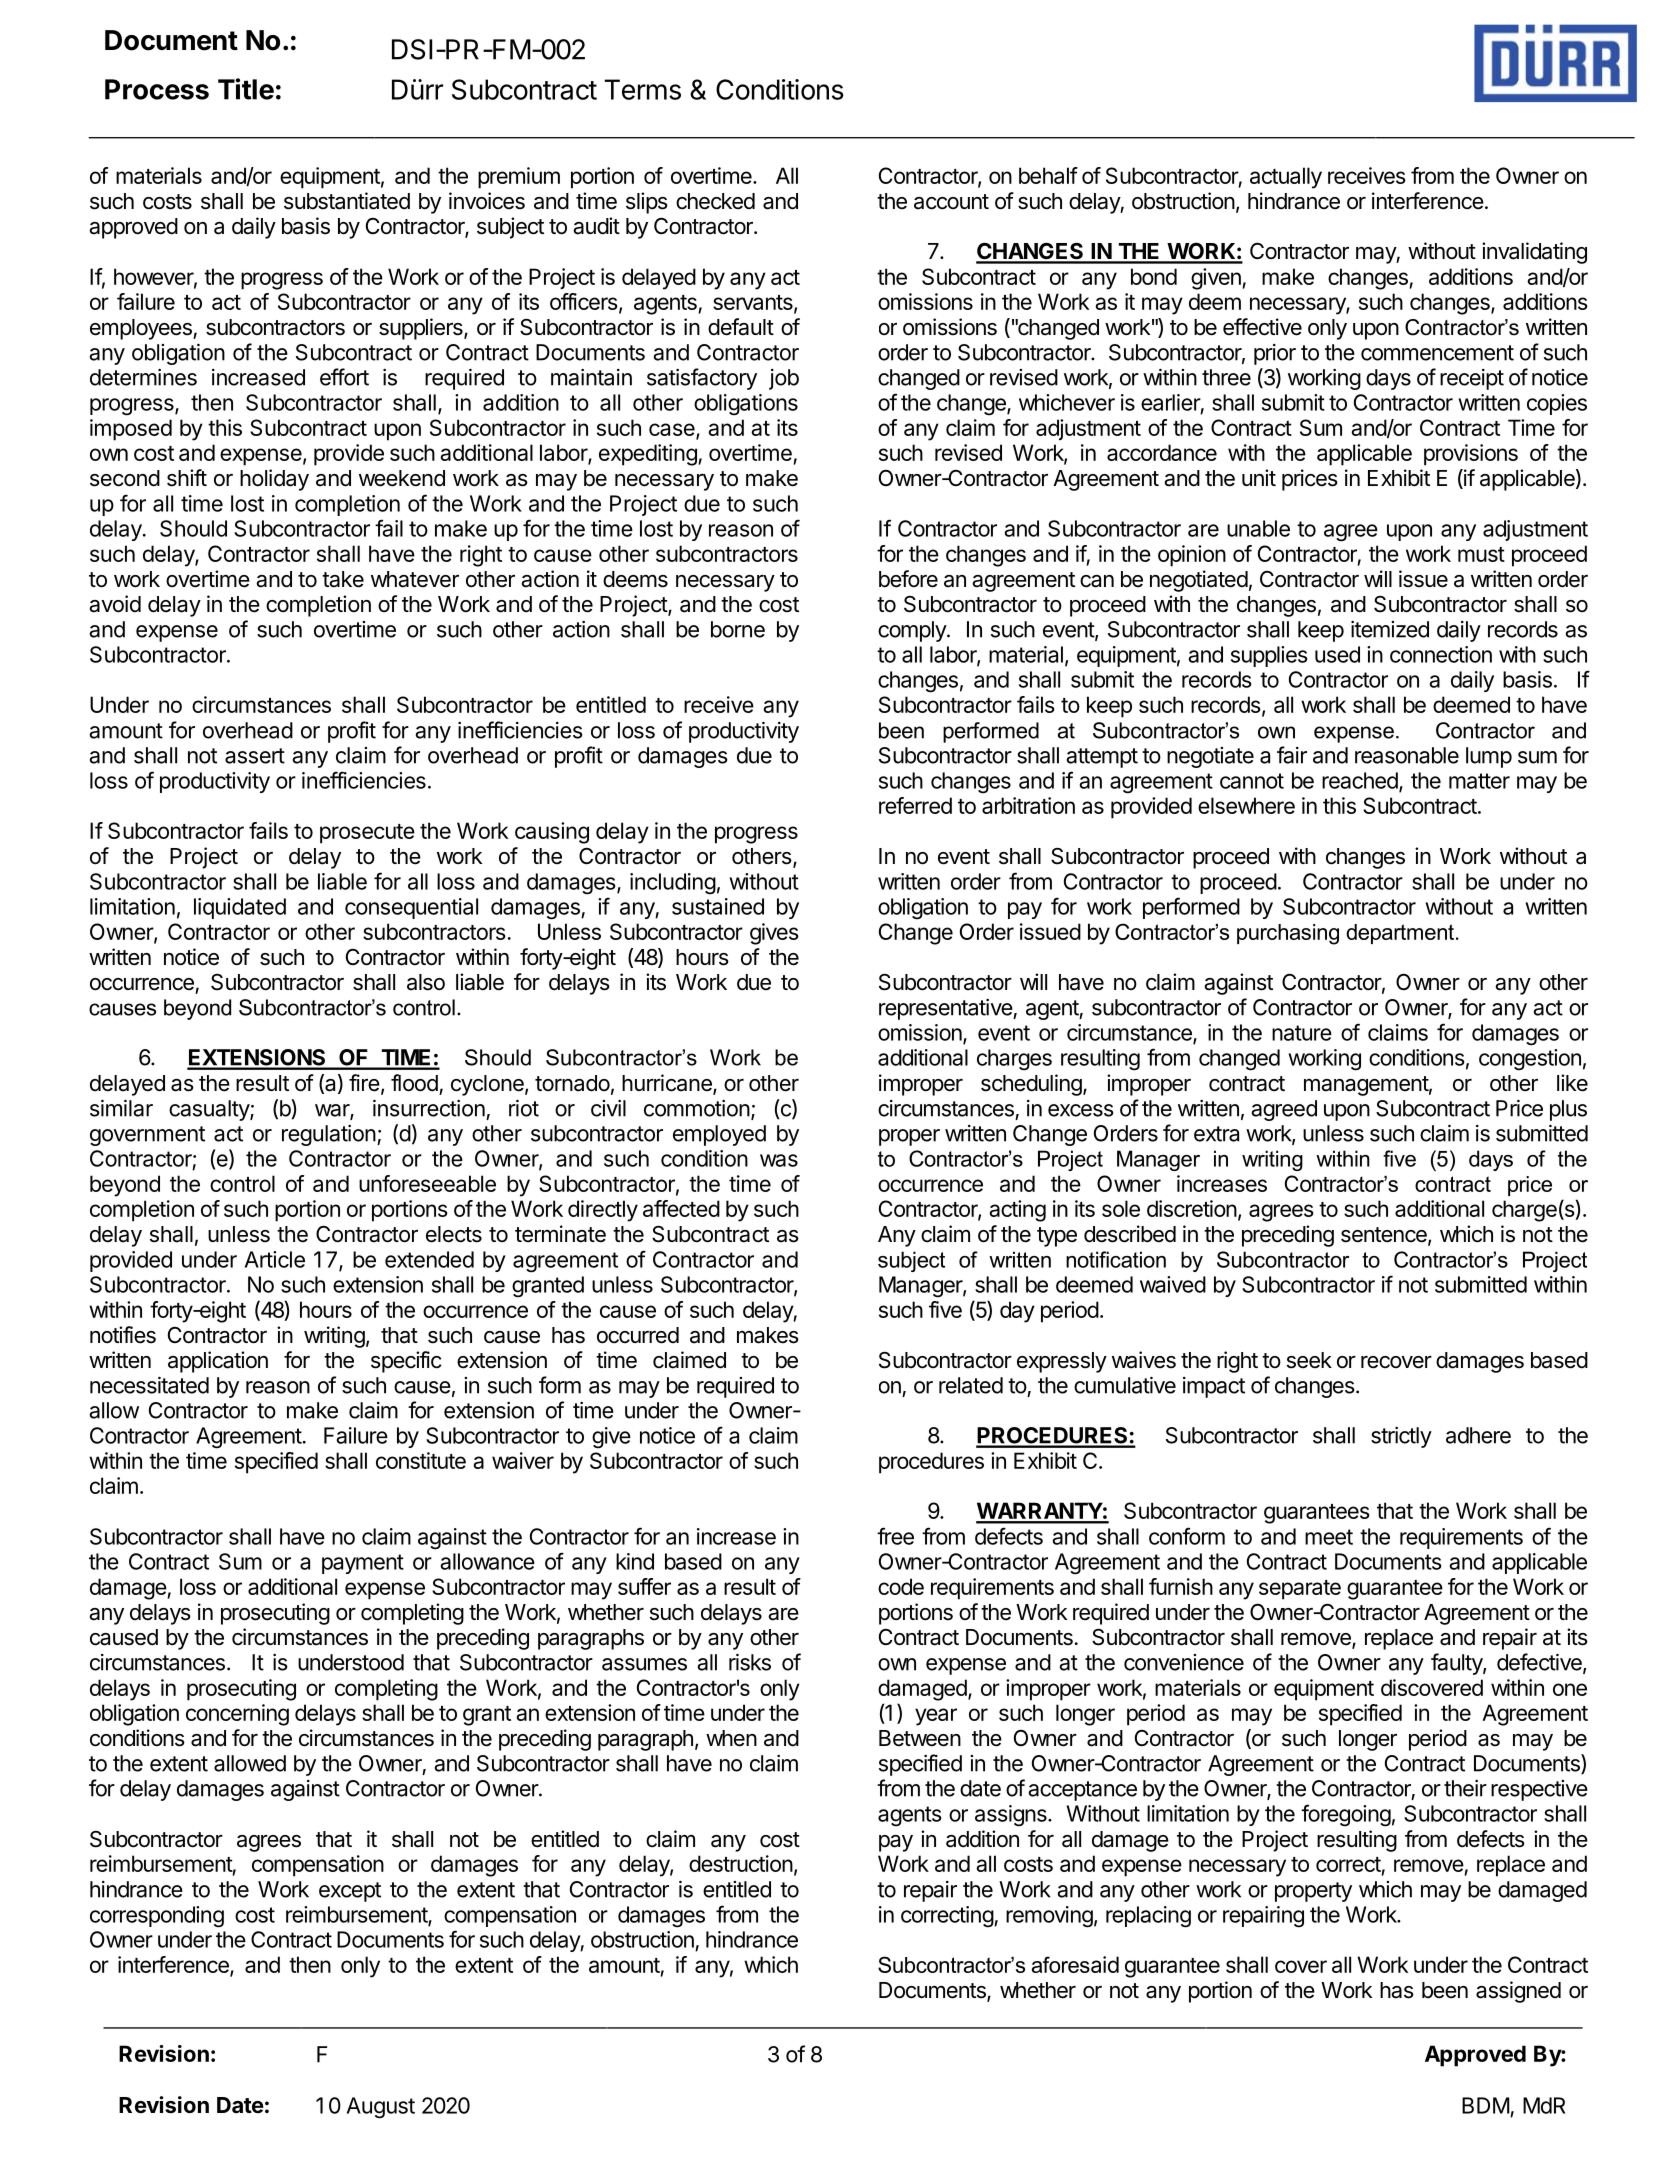 The height and width of the screenshot is (2169, 1676). Describe the element at coordinates (381, 2108) in the screenshot. I see `August` at that location.
